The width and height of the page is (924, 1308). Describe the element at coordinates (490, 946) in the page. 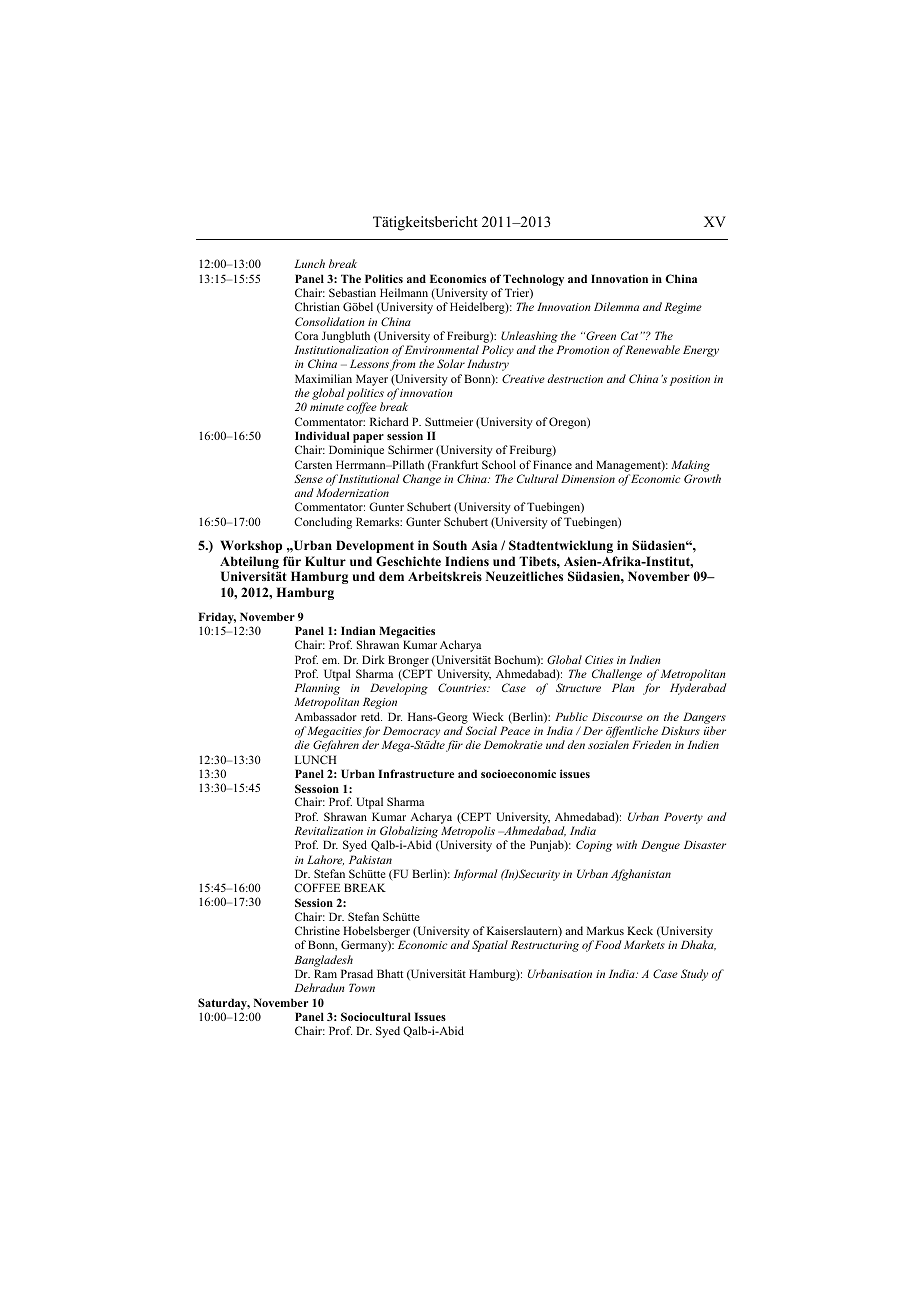

I see `Spatial` at that location.
